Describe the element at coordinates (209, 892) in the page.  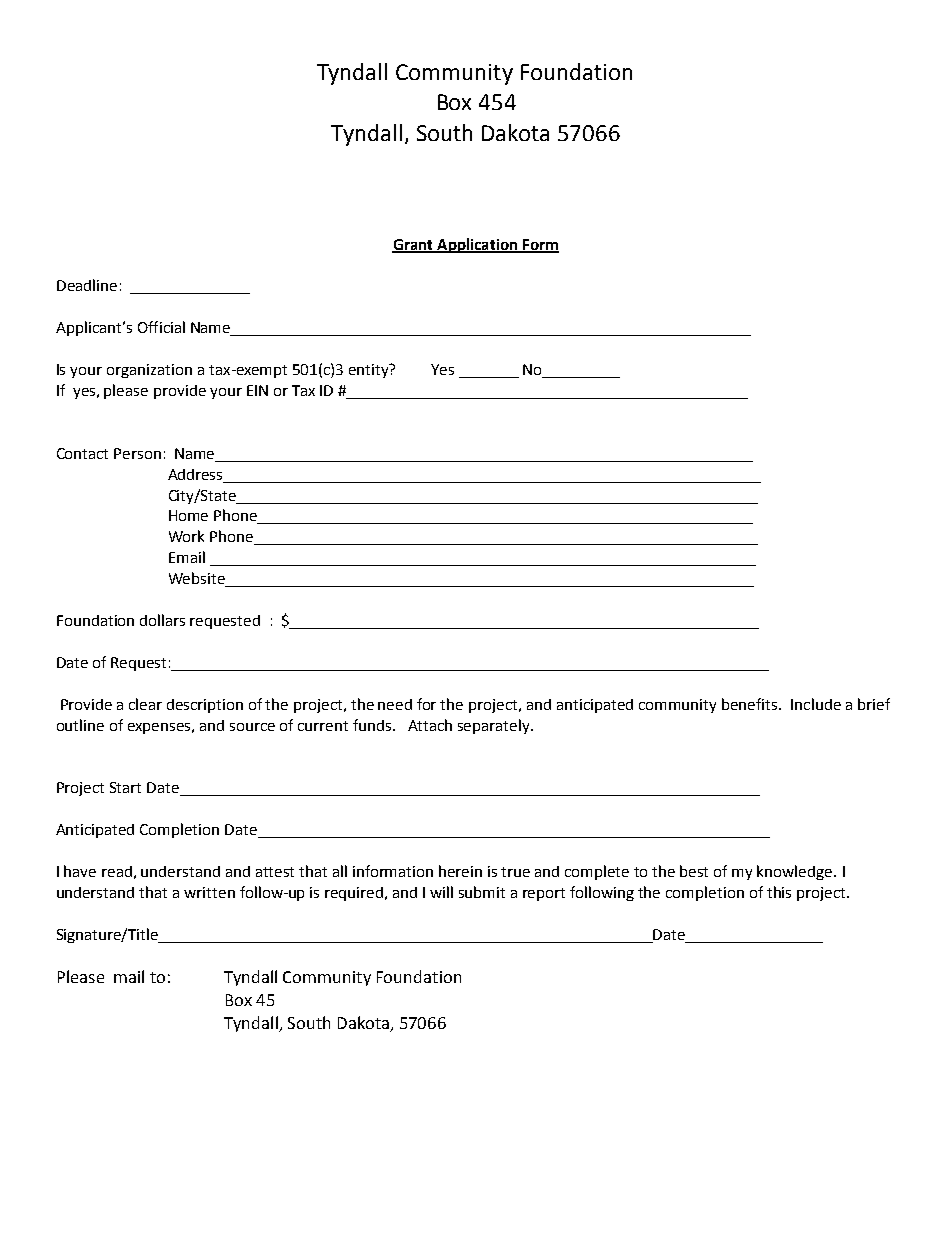
I see `written` at that location.
